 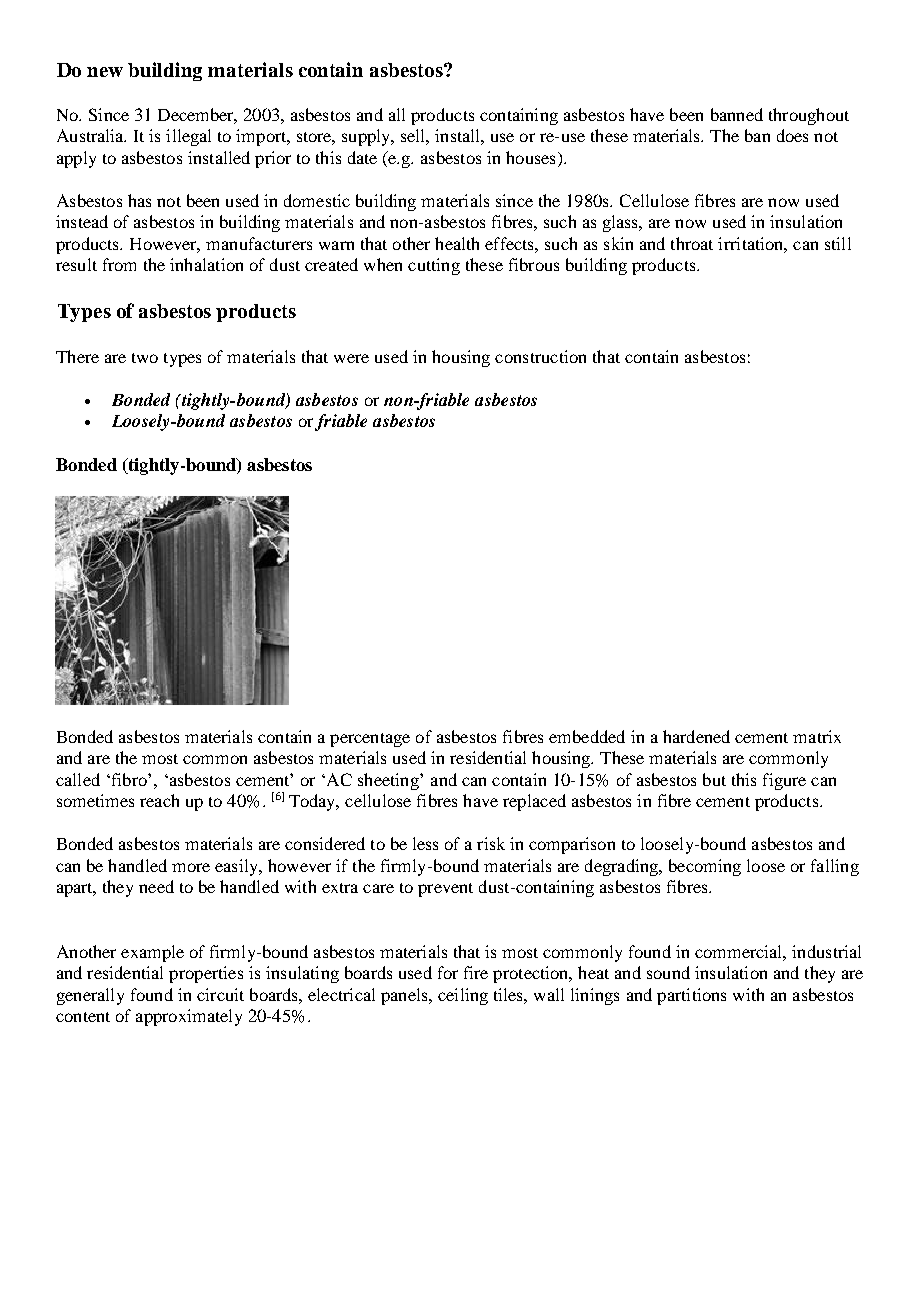 I want to click on throat, so click(x=692, y=243).
